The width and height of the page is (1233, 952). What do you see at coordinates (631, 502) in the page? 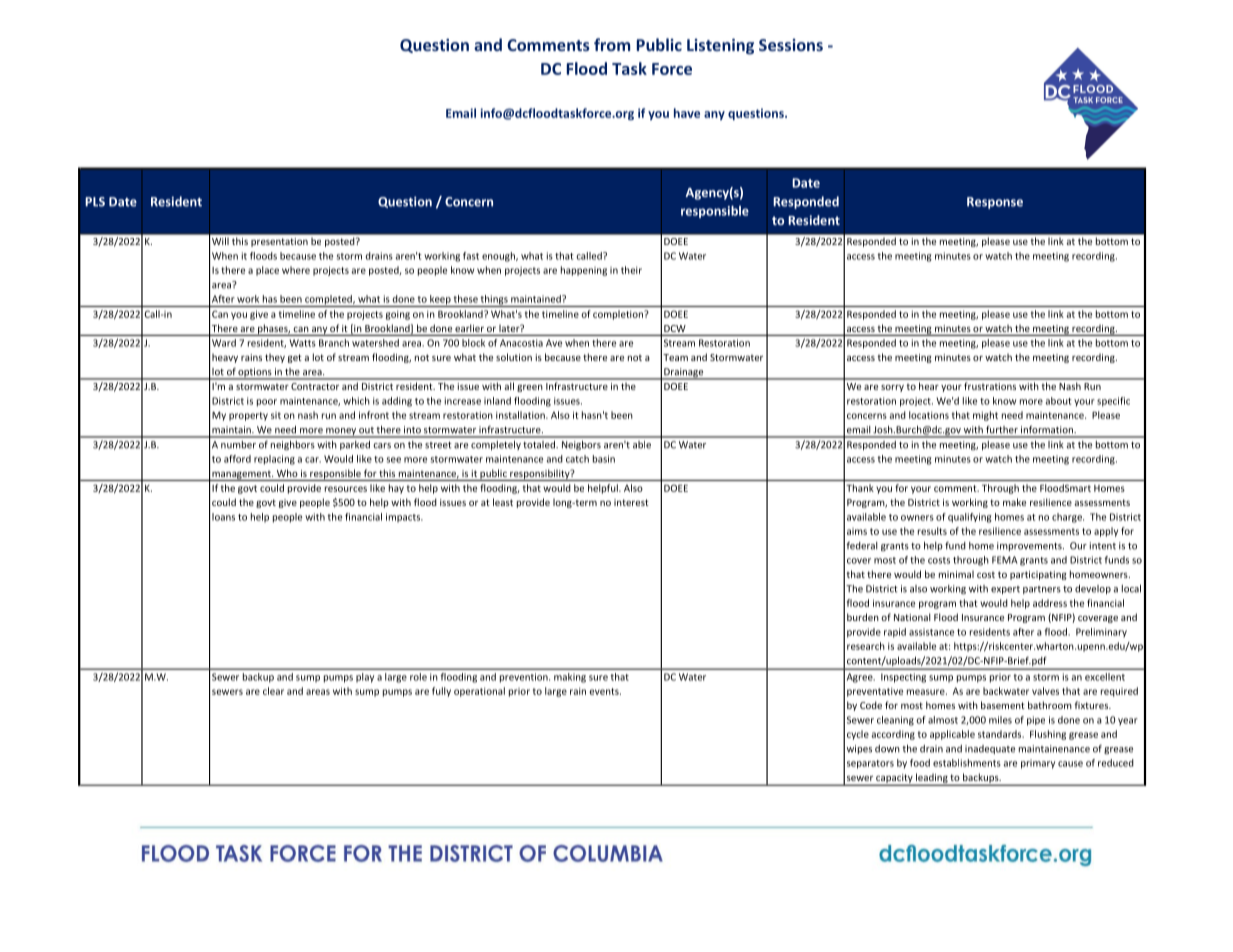
I see `interest` at bounding box center [631, 502].
